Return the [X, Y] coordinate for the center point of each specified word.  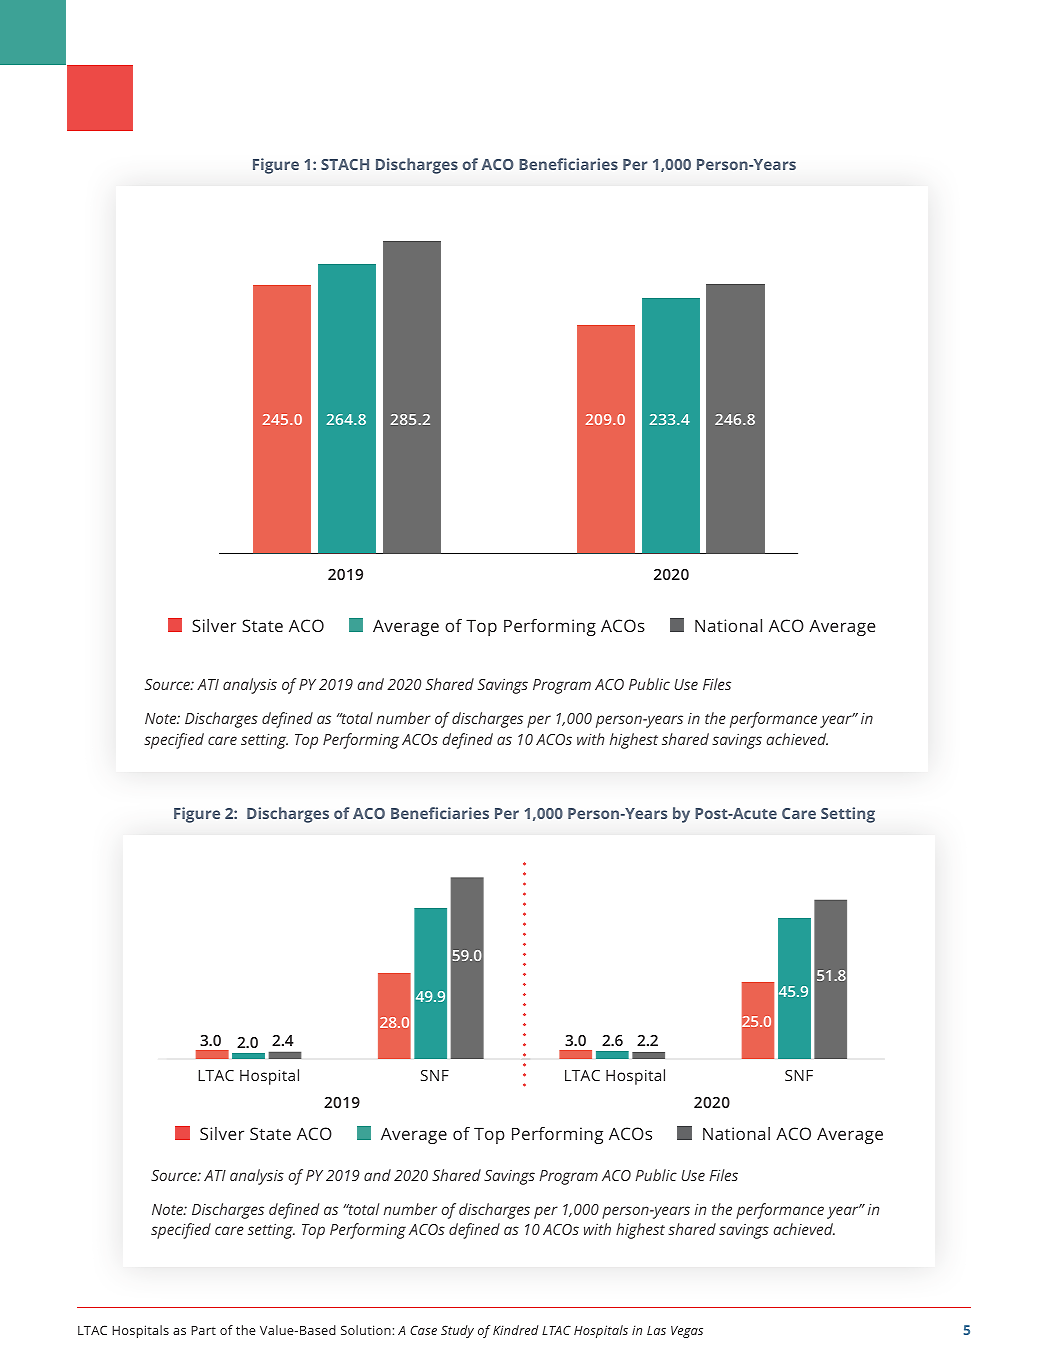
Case [423, 1330]
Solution [366, 1330]
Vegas [687, 1332]
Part [203, 1330]
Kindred [516, 1330]
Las [656, 1330]
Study [457, 1331]
